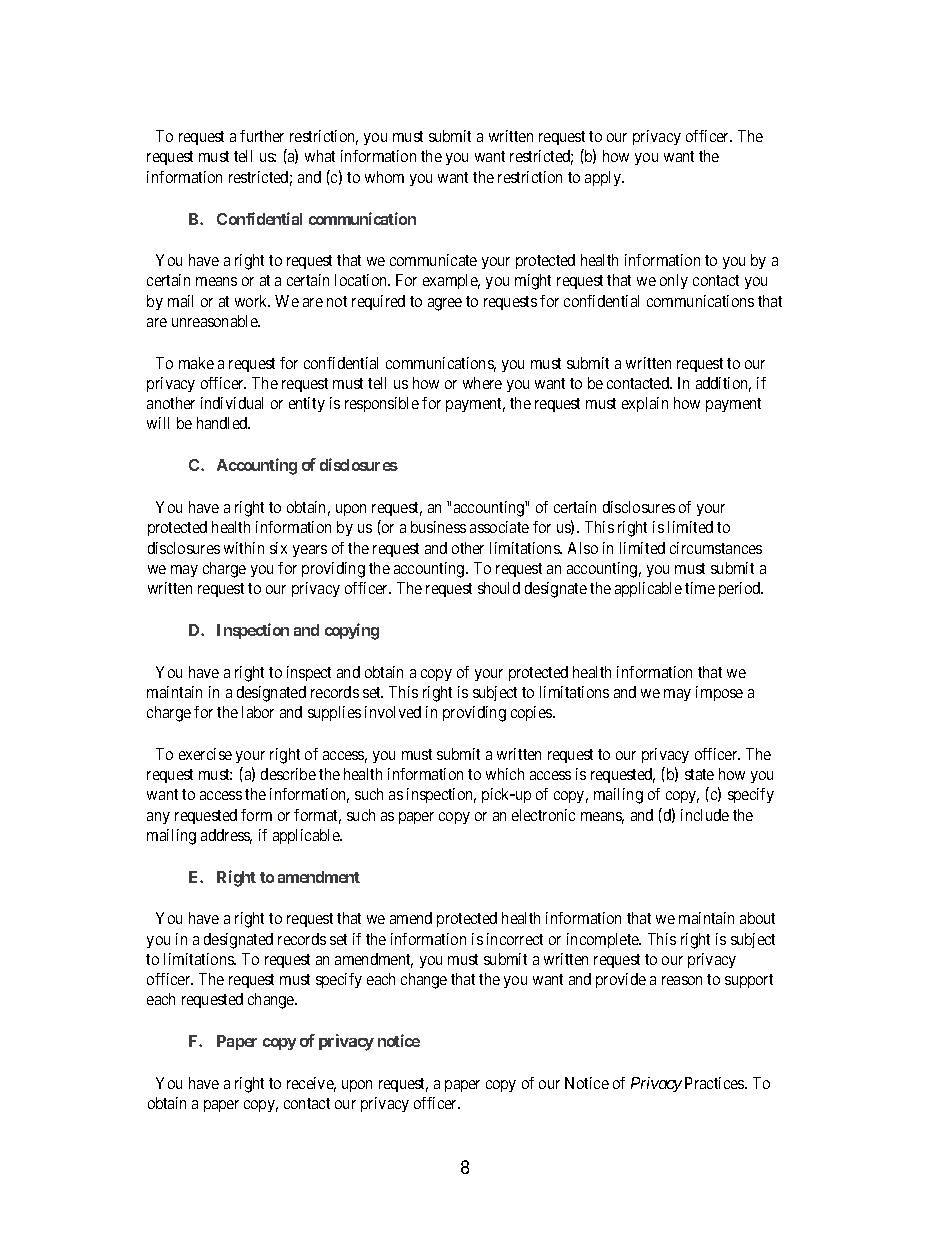 The width and height of the screenshot is (952, 1233). I want to click on apply, so click(604, 178).
